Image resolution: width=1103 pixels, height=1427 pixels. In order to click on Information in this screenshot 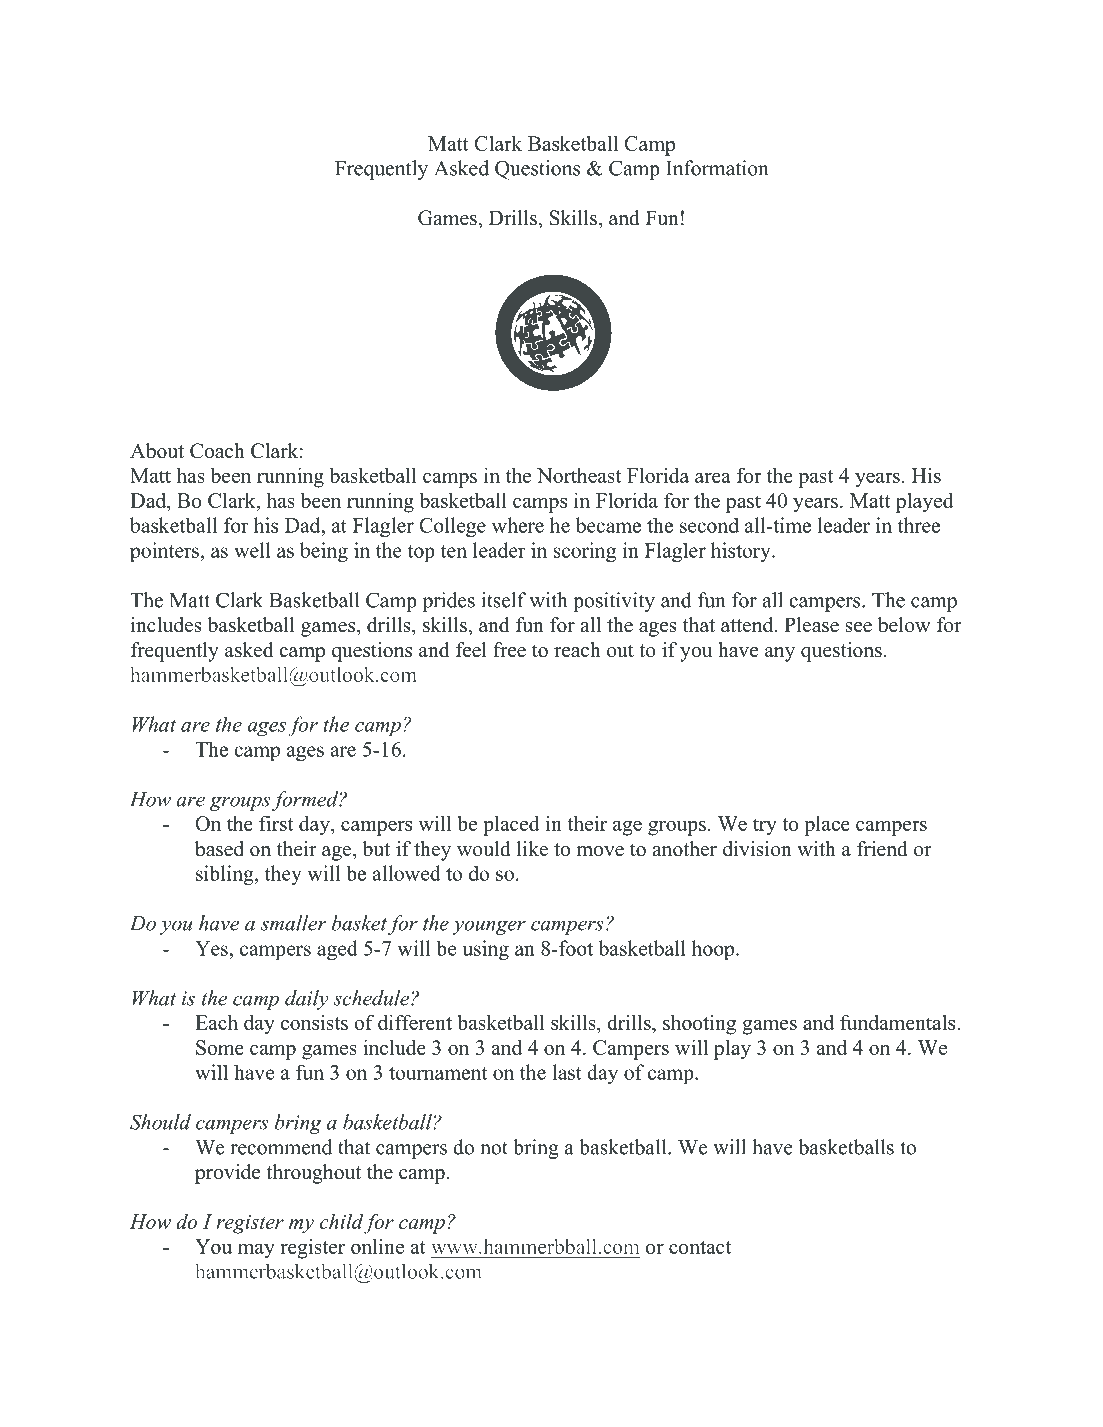, I will do `click(717, 168)`.
